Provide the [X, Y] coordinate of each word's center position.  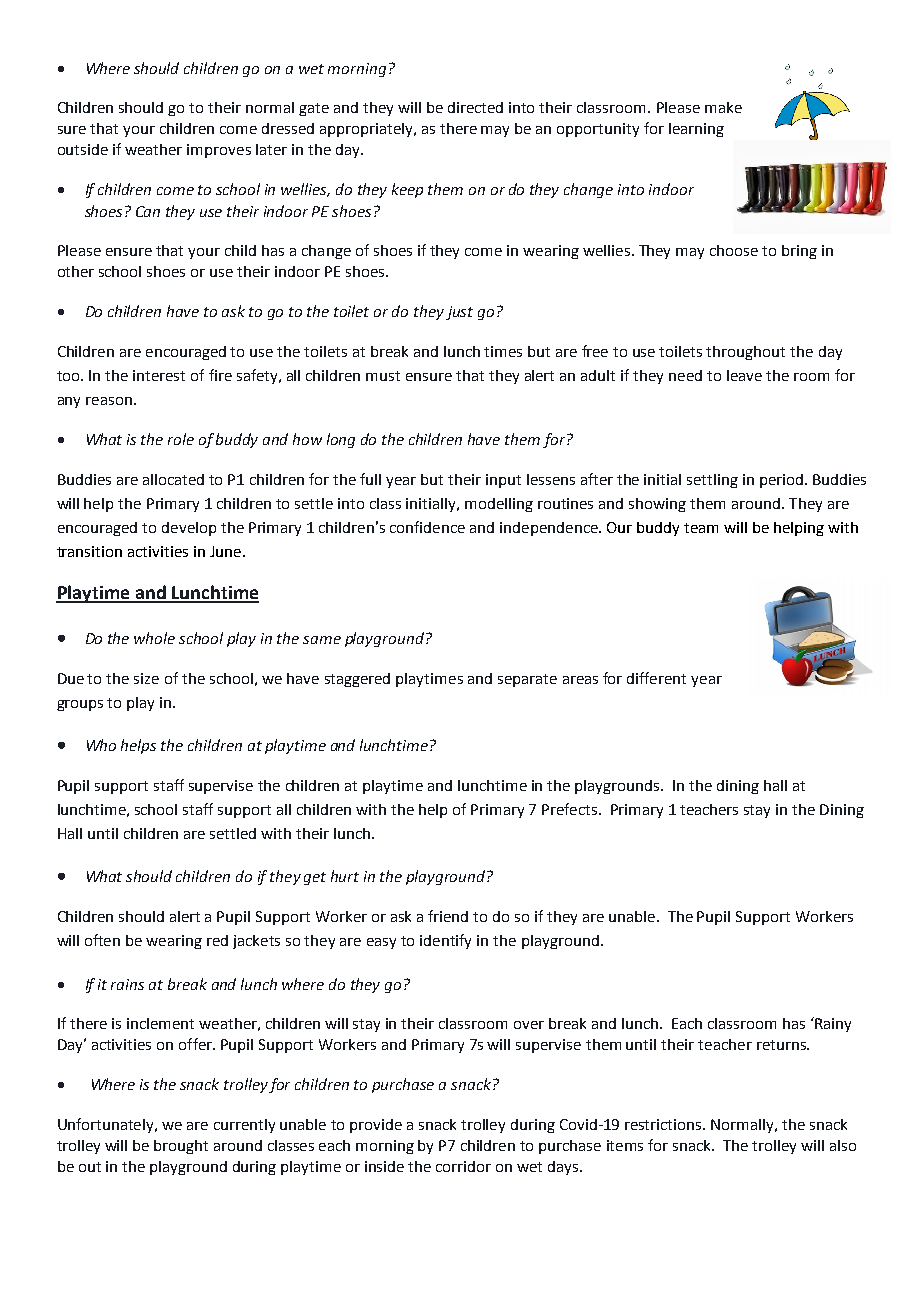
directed [475, 107]
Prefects [569, 809]
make [723, 107]
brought [181, 1147]
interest [159, 375]
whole [154, 638]
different [656, 678]
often [102, 940]
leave [744, 375]
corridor [463, 1166]
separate [527, 680]
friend [448, 916]
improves [219, 151]
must [383, 376]
